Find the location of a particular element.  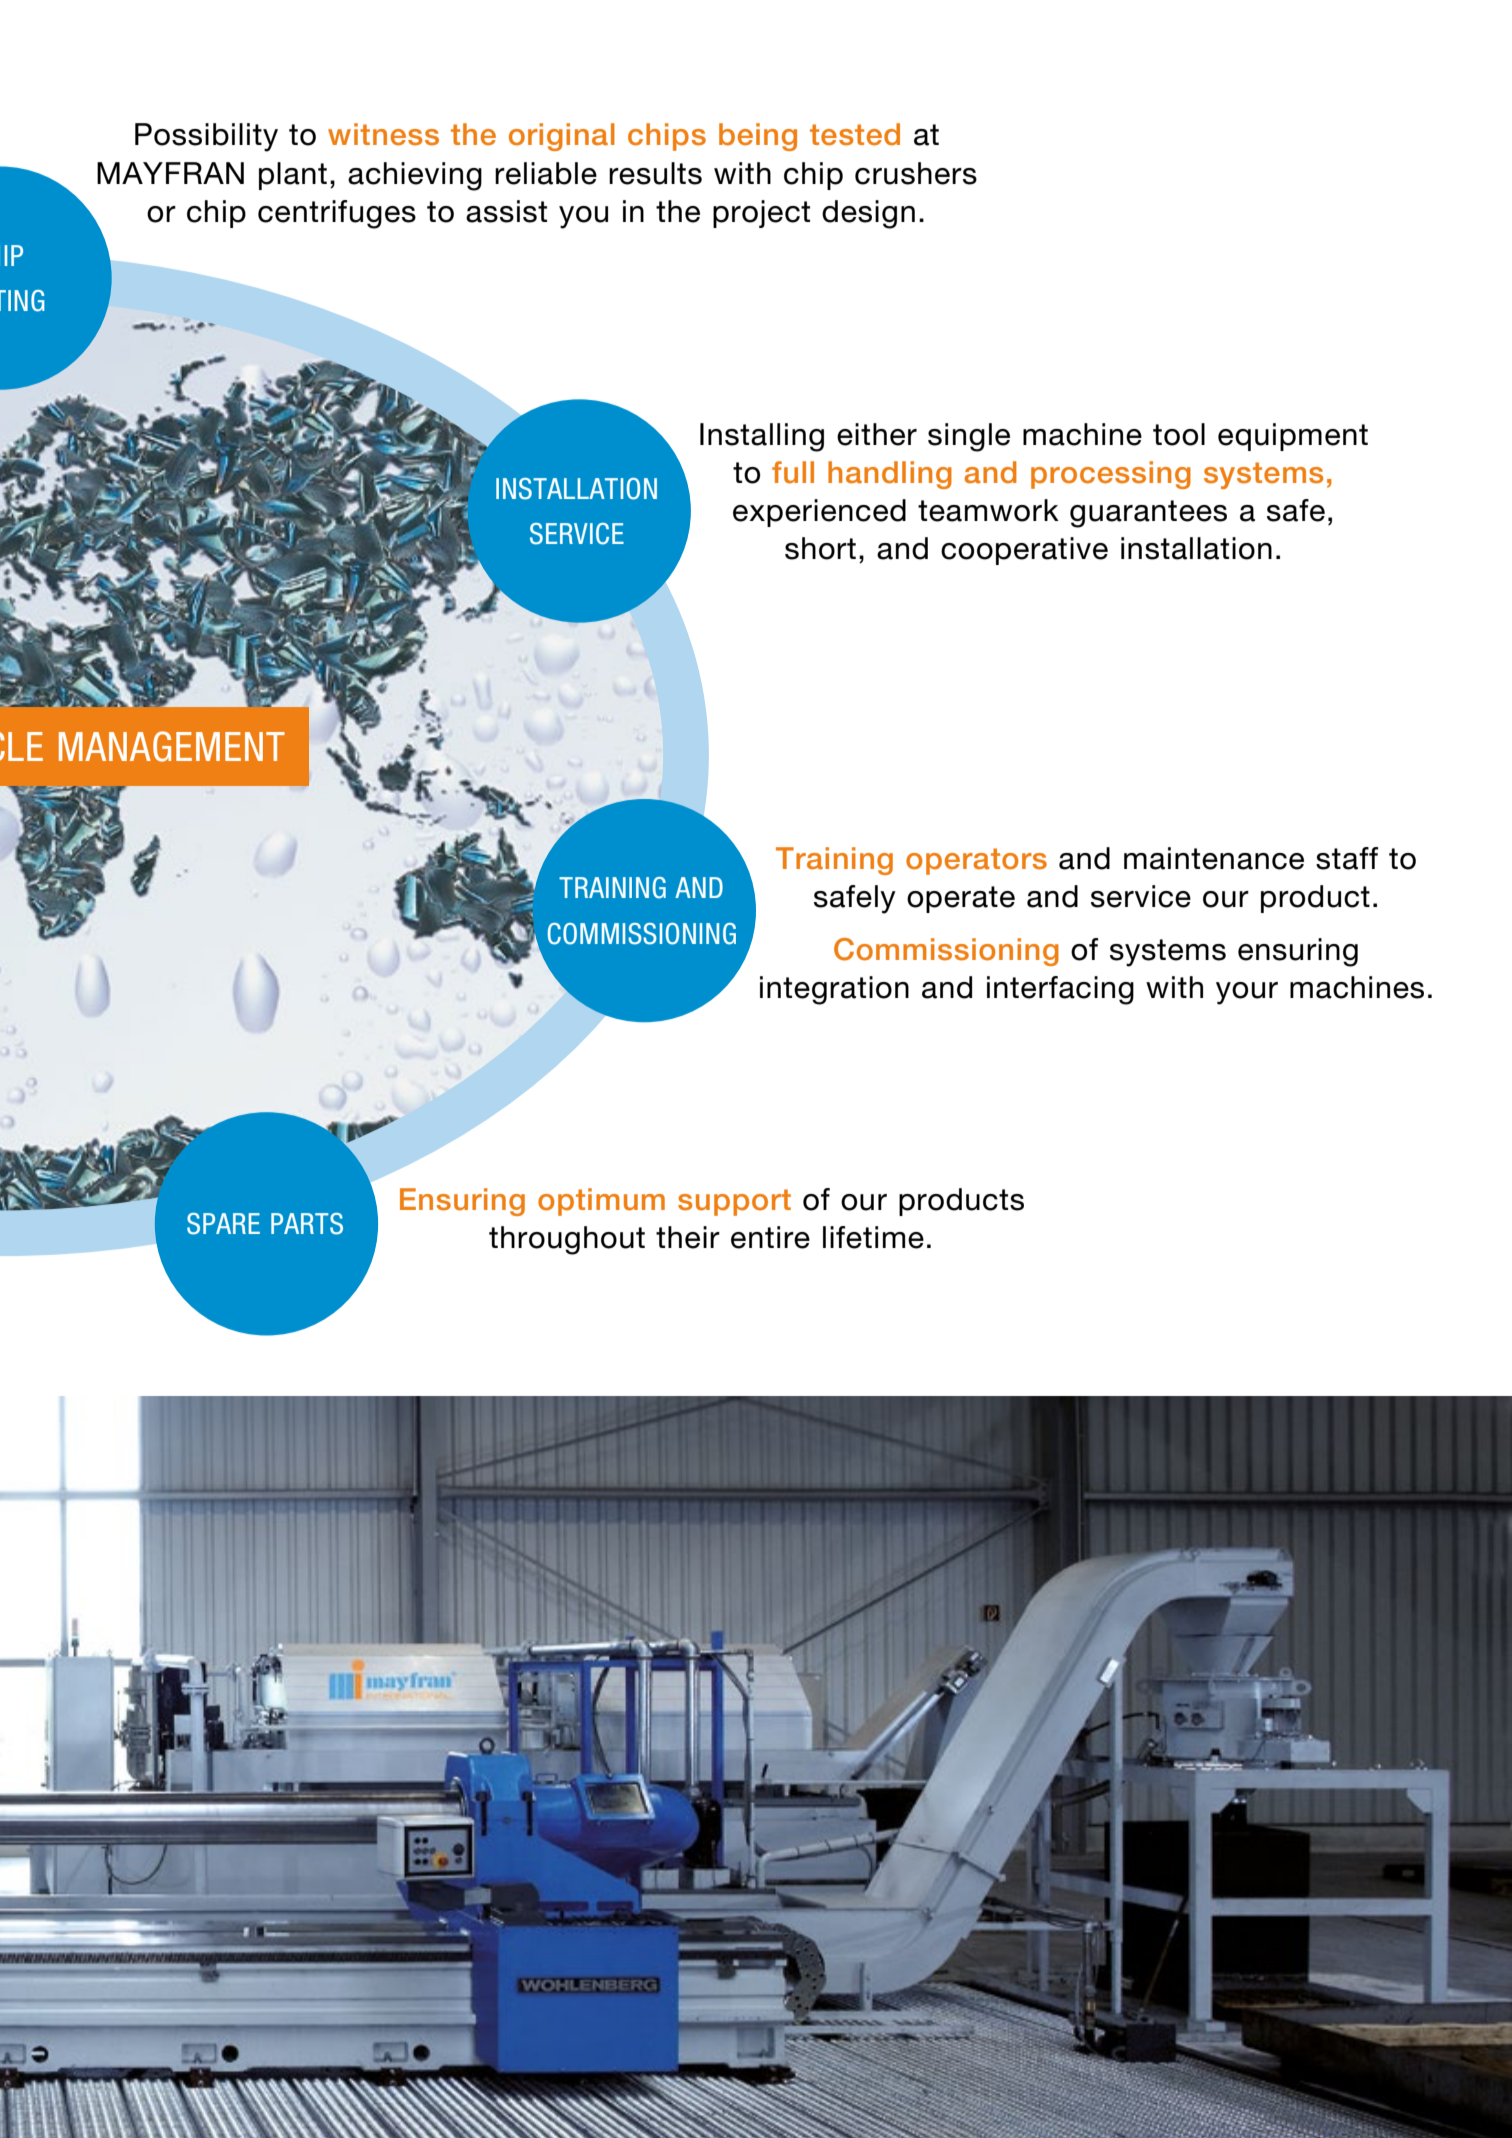

operators is located at coordinates (976, 861).
